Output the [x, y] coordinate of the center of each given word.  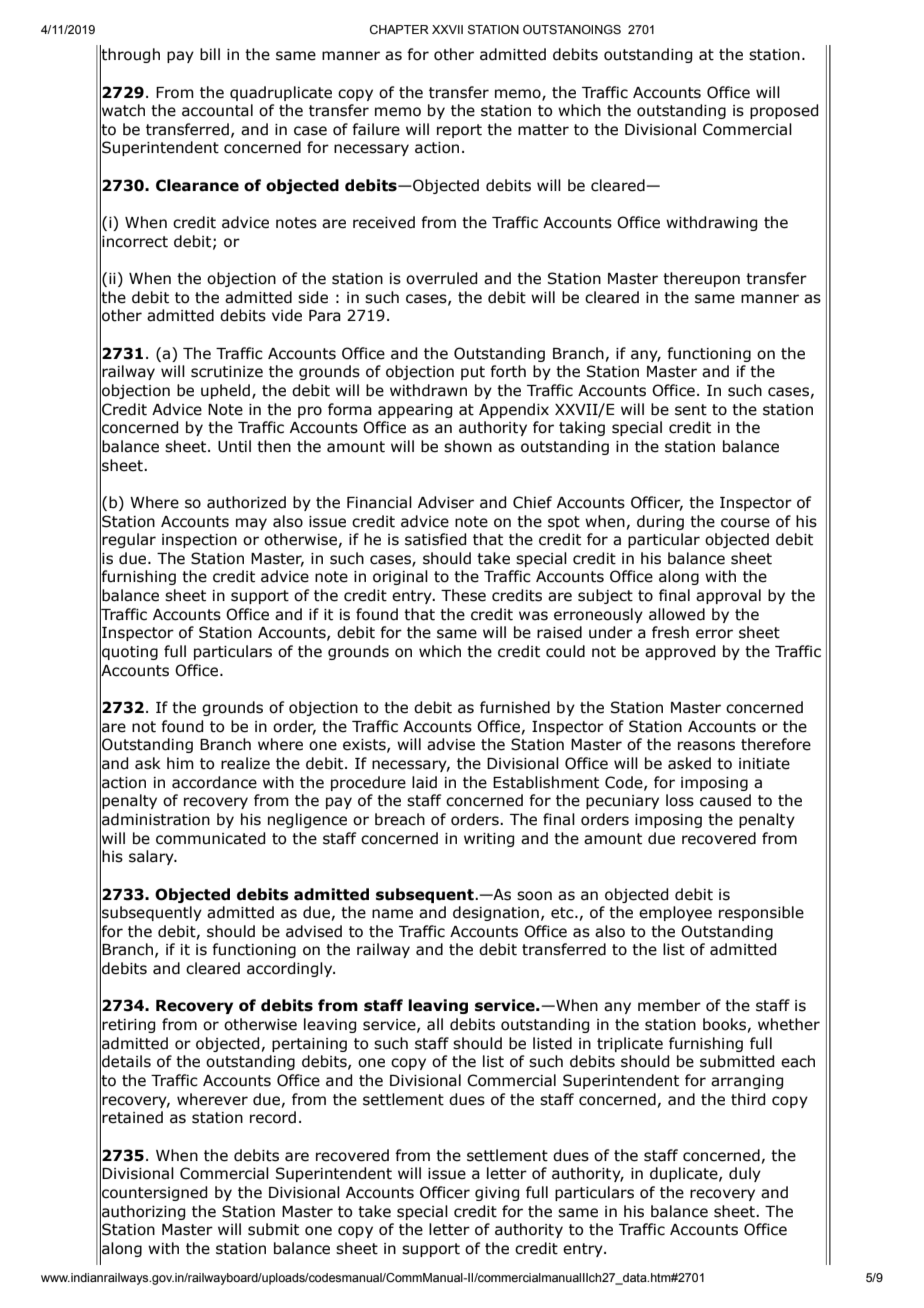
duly [745, 1174]
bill [210, 54]
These [463, 595]
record [273, 1117]
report [459, 131]
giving [497, 1194]
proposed [784, 111]
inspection [199, 541]
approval [728, 596]
